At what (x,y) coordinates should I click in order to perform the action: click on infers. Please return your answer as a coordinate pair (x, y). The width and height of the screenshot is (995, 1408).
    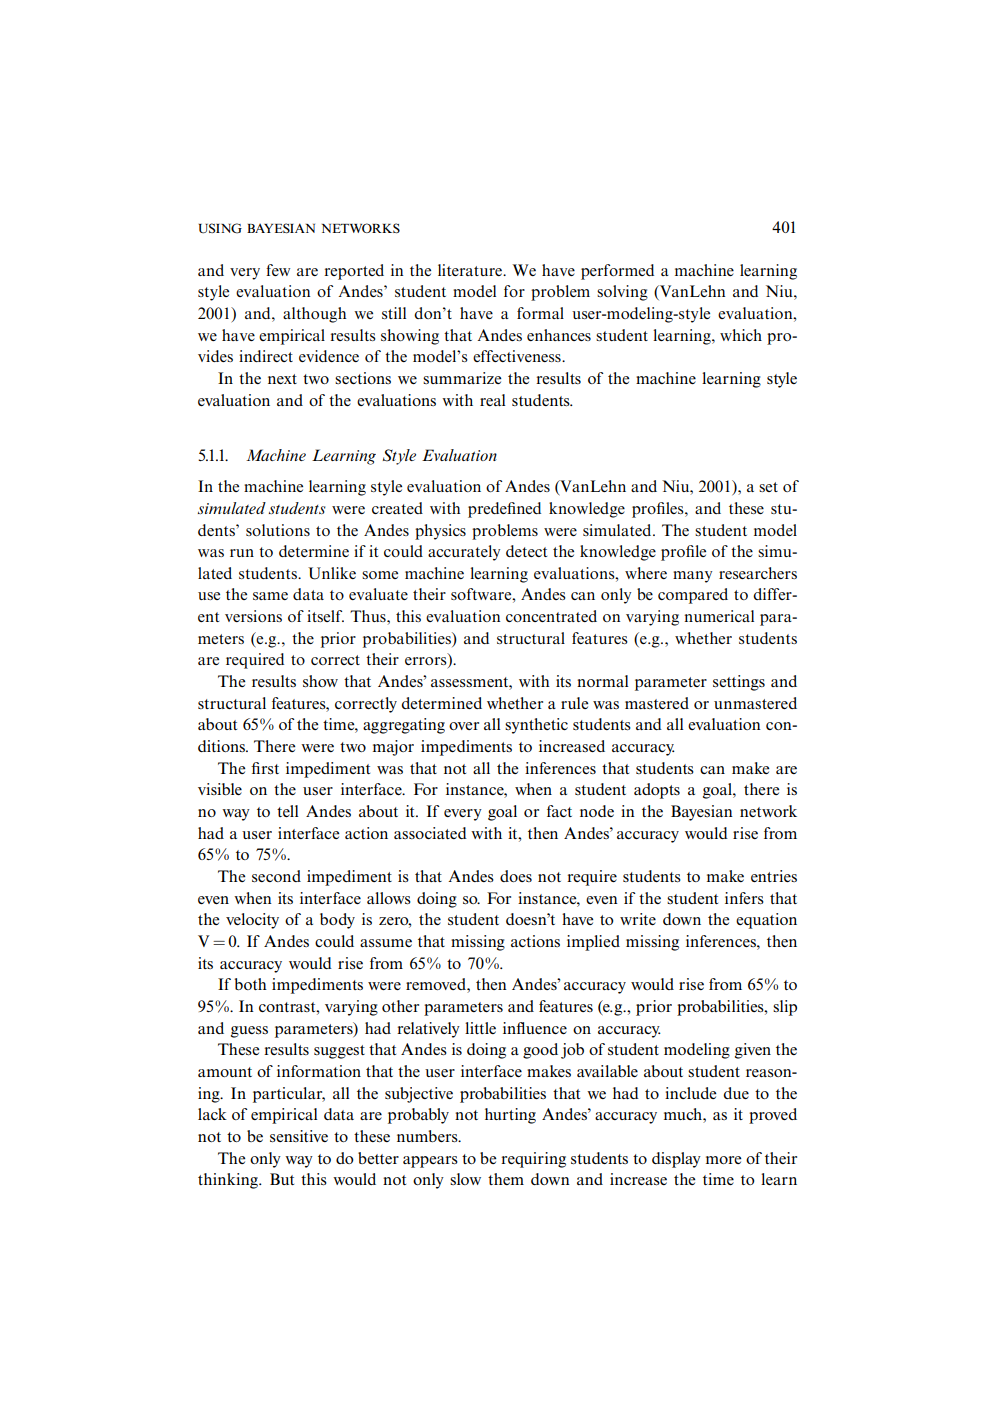
    Looking at the image, I should click on (744, 898).
